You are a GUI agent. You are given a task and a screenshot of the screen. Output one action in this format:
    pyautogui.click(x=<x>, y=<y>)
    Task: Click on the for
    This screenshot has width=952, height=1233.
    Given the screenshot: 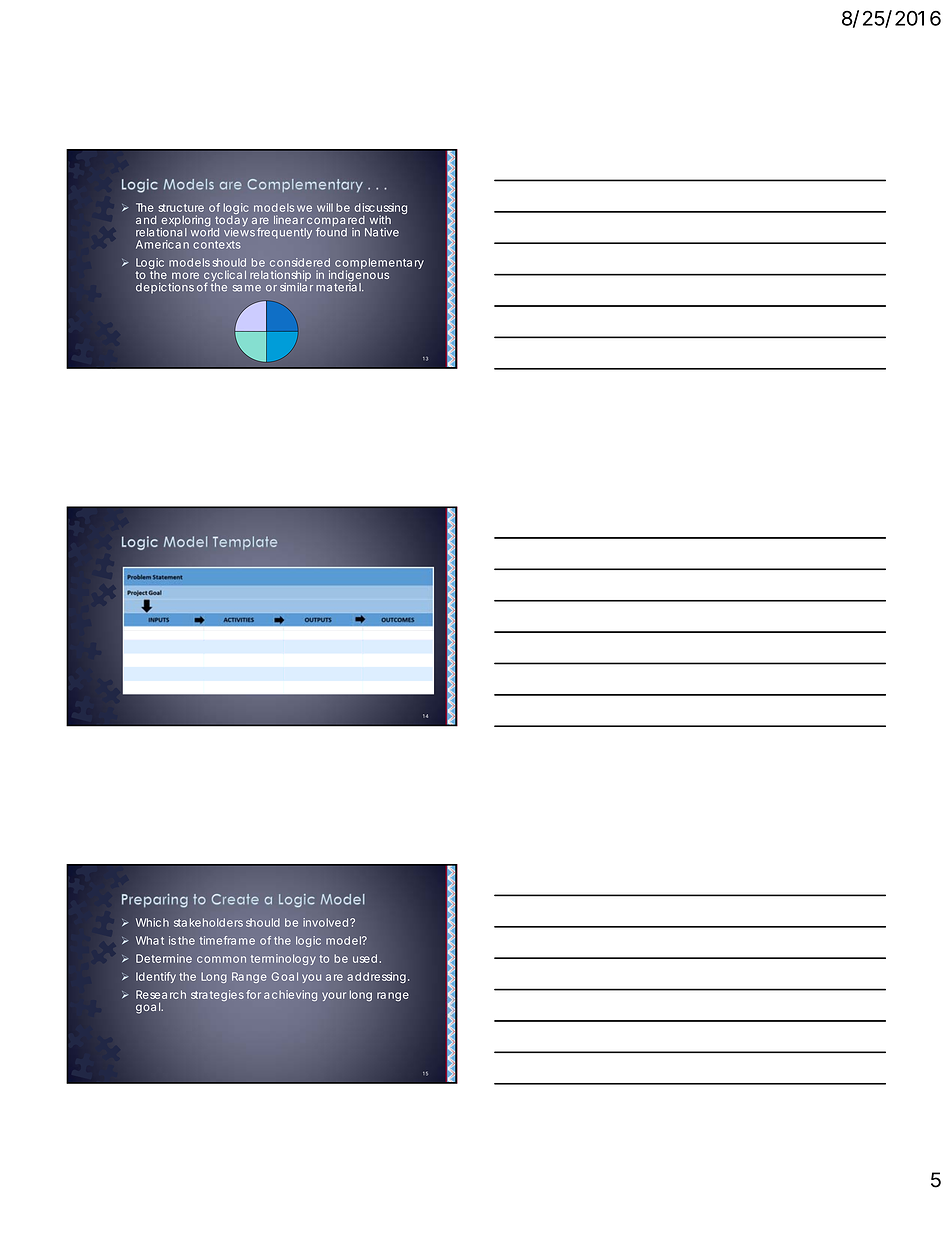 What is the action you would take?
    pyautogui.click(x=254, y=994)
